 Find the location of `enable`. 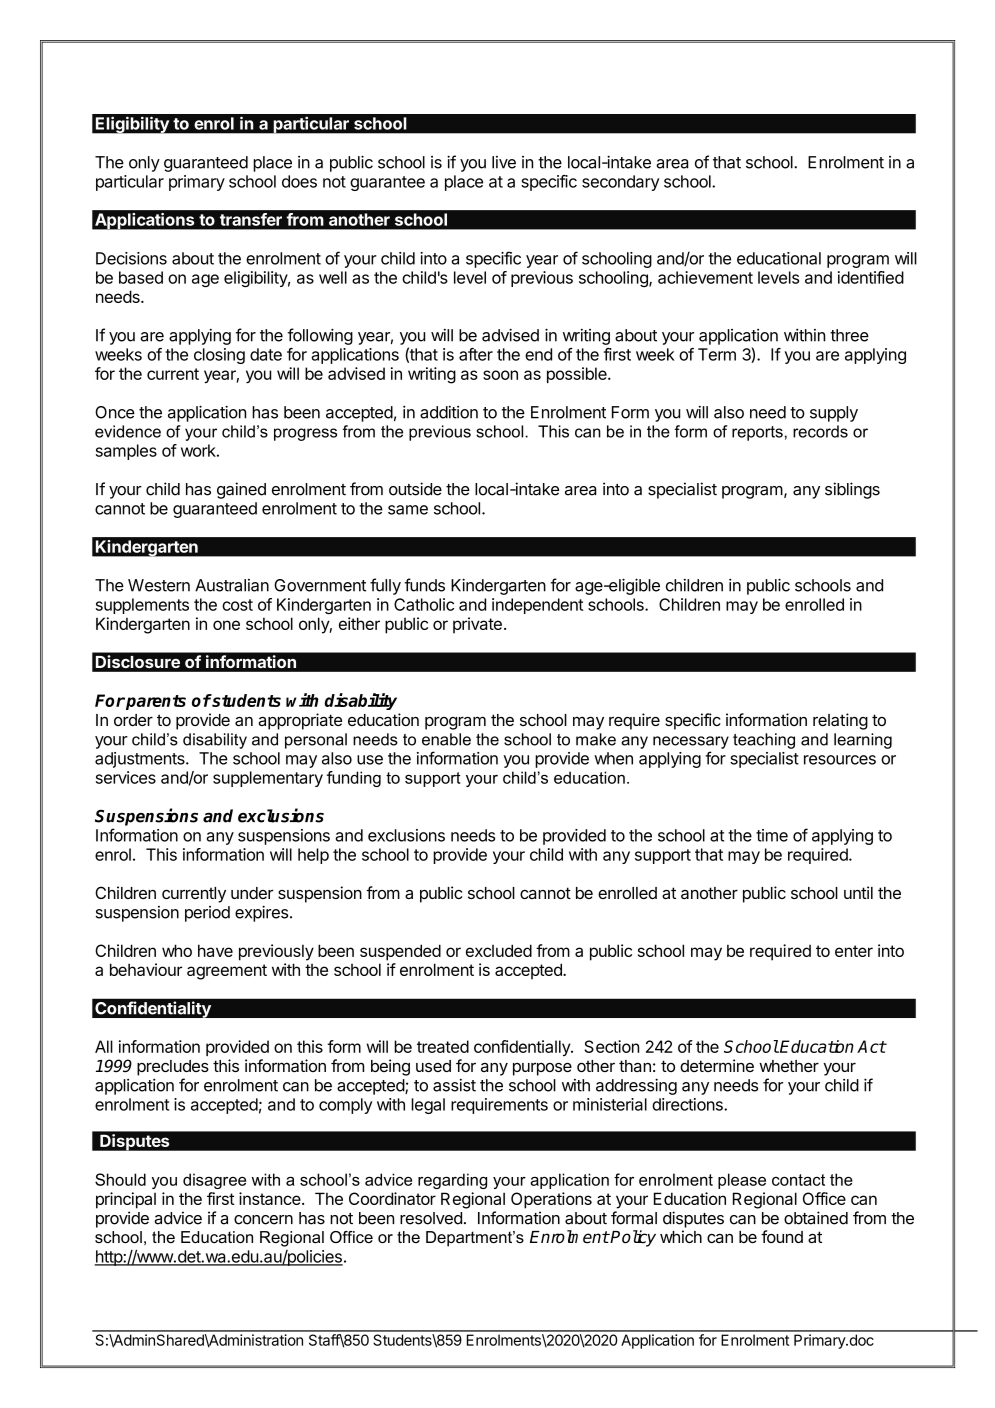

enable is located at coordinates (446, 739).
